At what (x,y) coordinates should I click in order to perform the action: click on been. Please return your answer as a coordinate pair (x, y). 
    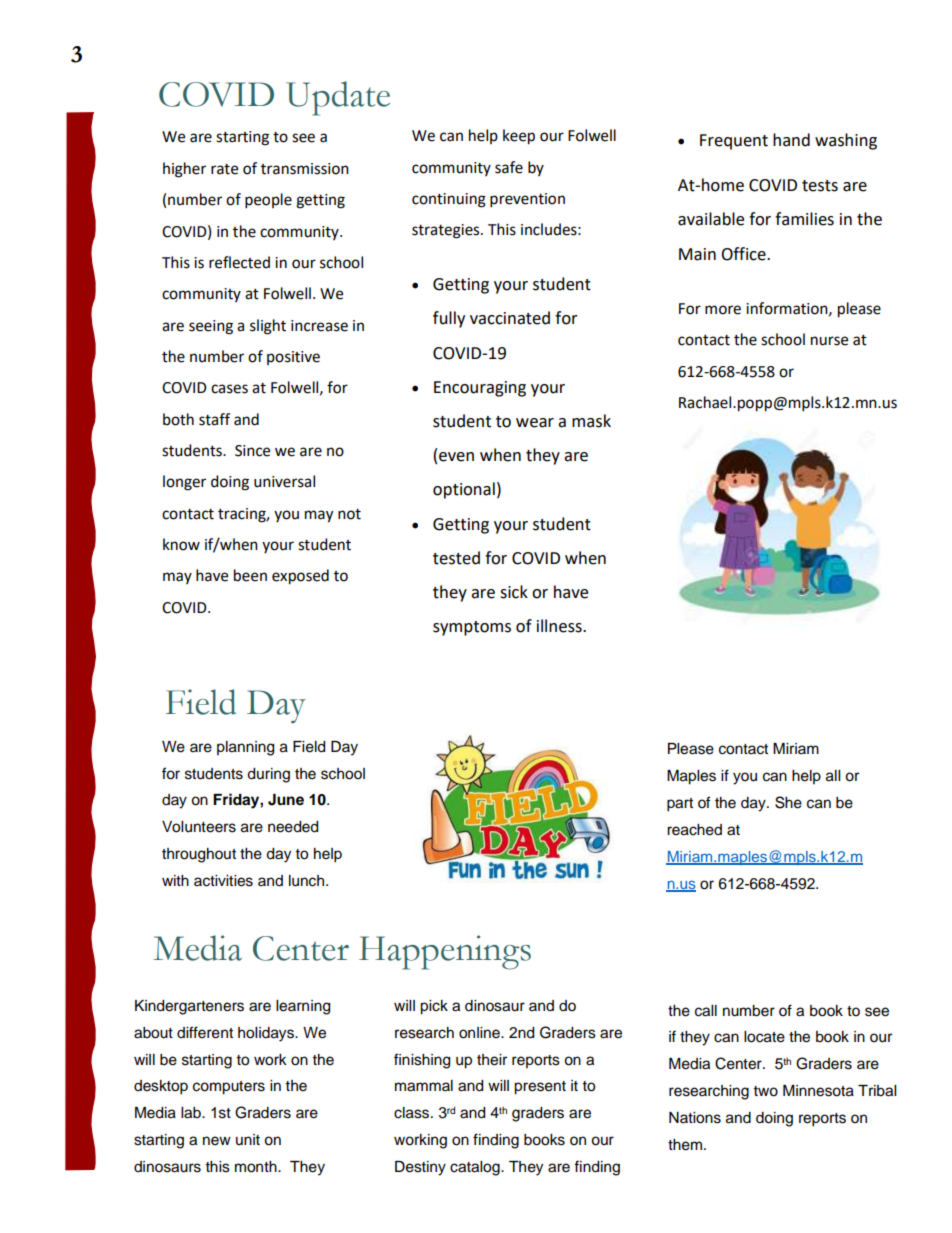
    Looking at the image, I should click on (250, 575).
